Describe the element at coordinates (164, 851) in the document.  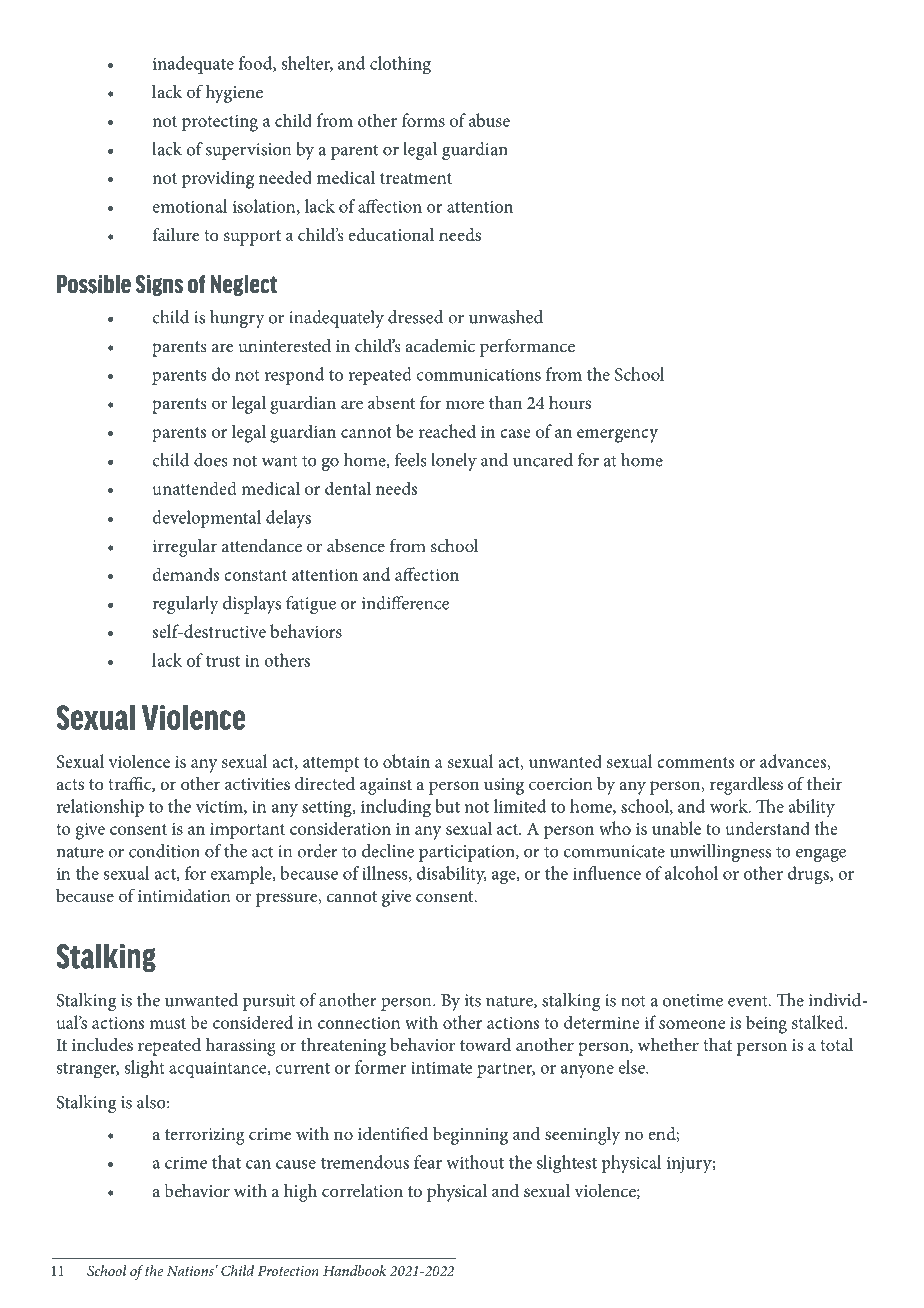
I see `condition` at that location.
